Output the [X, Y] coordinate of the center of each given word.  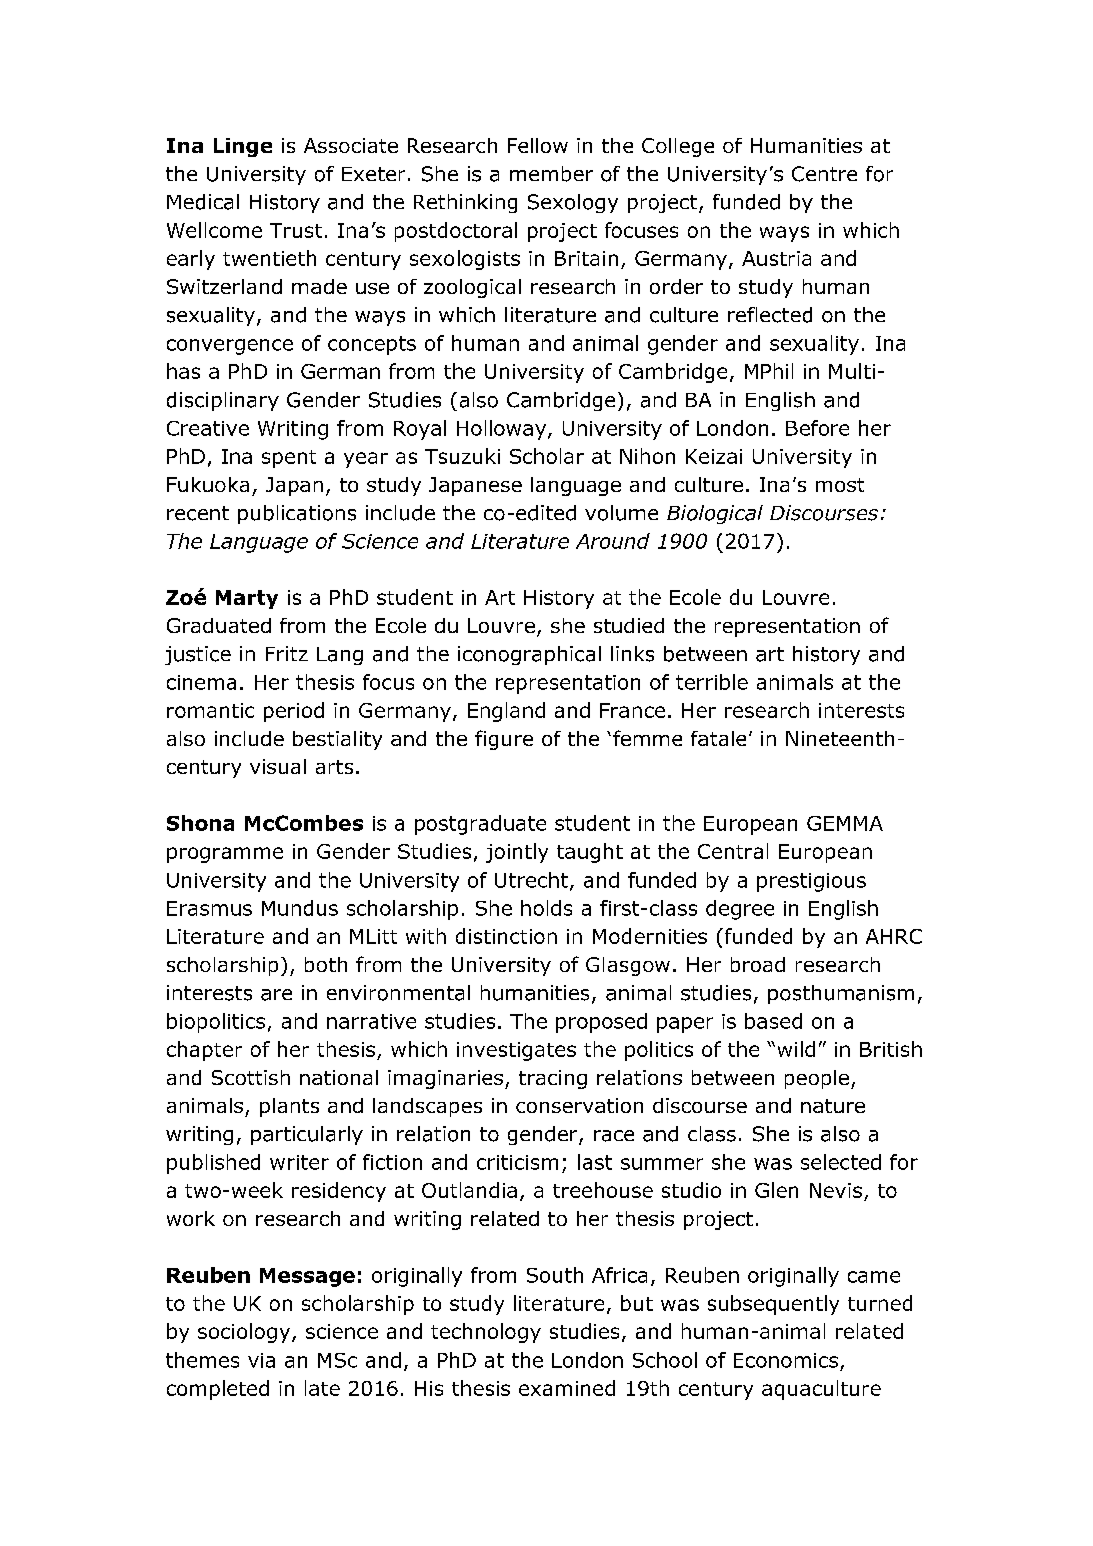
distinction [506, 936]
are [276, 995]
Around [613, 541]
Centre [824, 174]
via [261, 1360]
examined [567, 1388]
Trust [296, 230]
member [551, 174]
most [840, 485]
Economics [786, 1360]
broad [758, 964]
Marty [247, 599]
